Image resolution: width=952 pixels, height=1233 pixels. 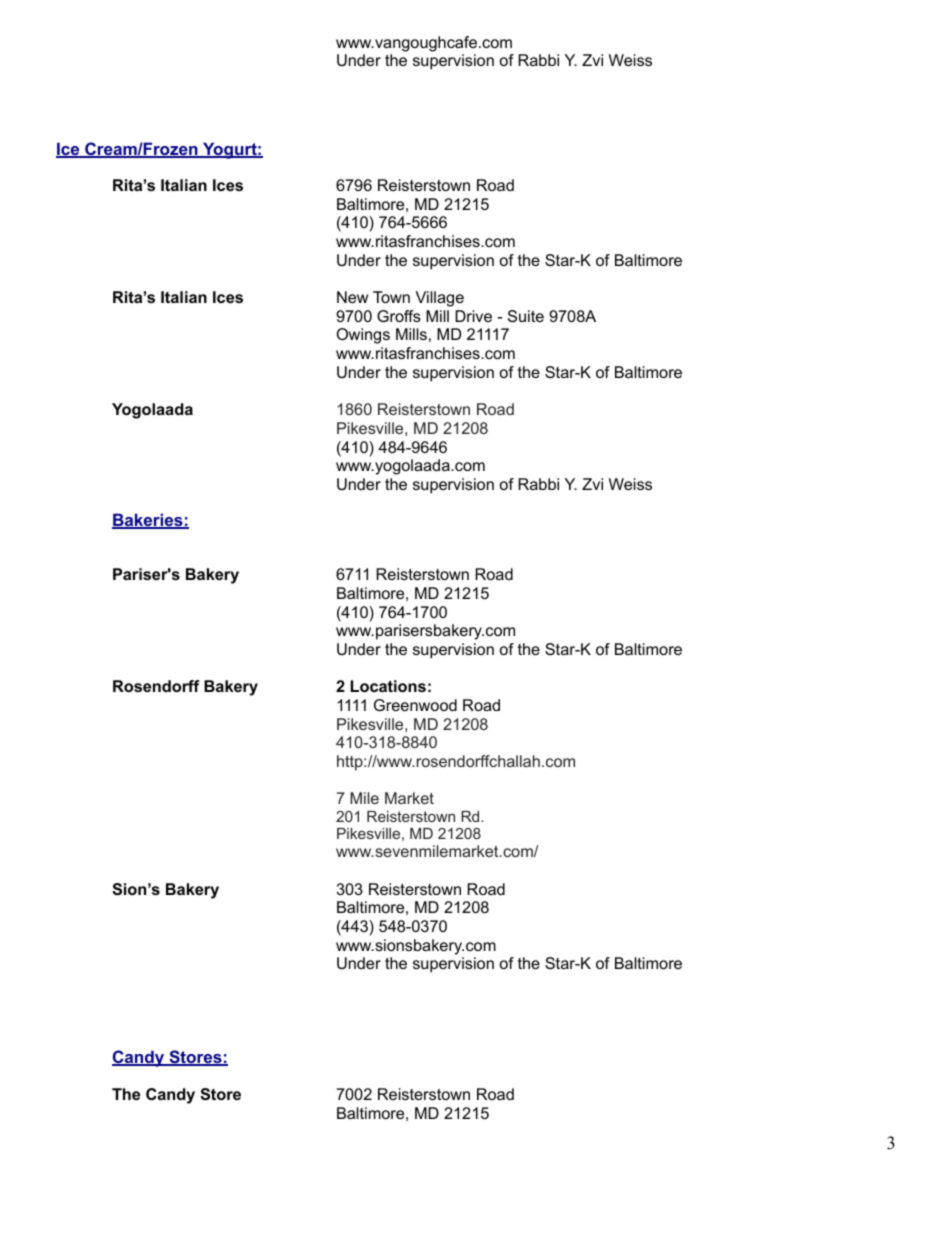 What do you see at coordinates (352, 297) in the screenshot?
I see `New` at bounding box center [352, 297].
